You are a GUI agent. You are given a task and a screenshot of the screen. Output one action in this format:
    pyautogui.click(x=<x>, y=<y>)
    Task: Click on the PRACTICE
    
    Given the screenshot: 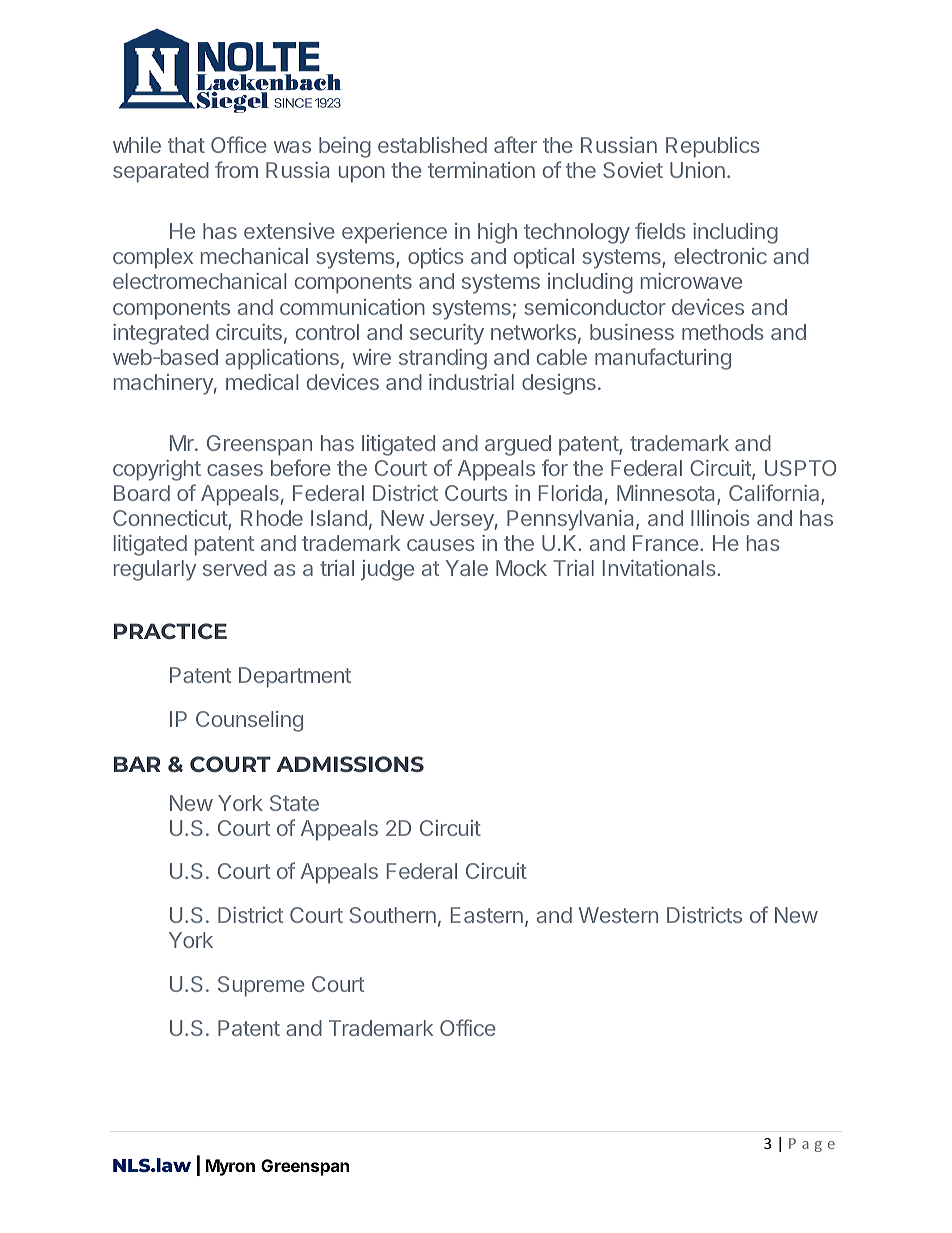 What is the action you would take?
    pyautogui.click(x=170, y=631)
